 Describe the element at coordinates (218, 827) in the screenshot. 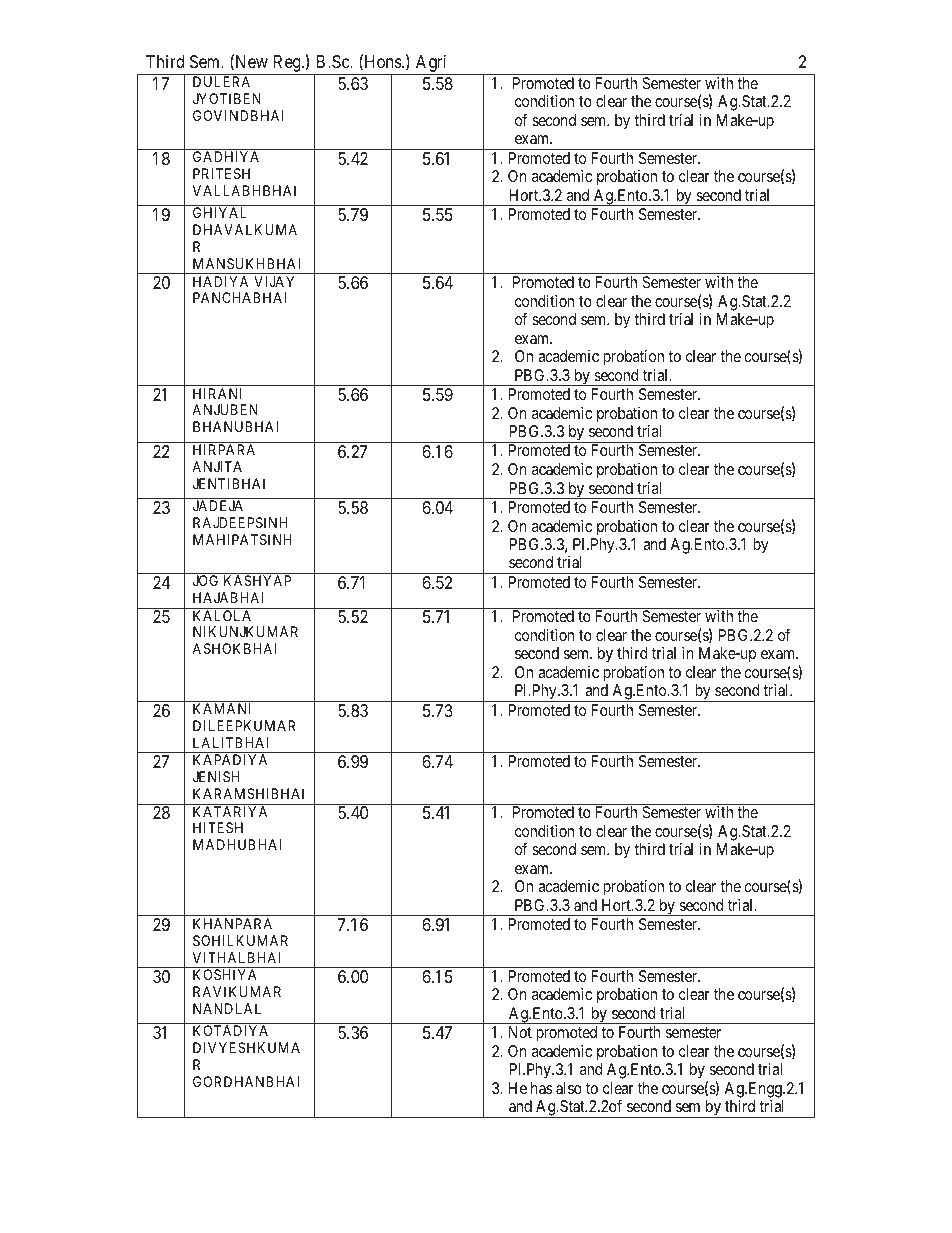

I see `HITESH` at that location.
